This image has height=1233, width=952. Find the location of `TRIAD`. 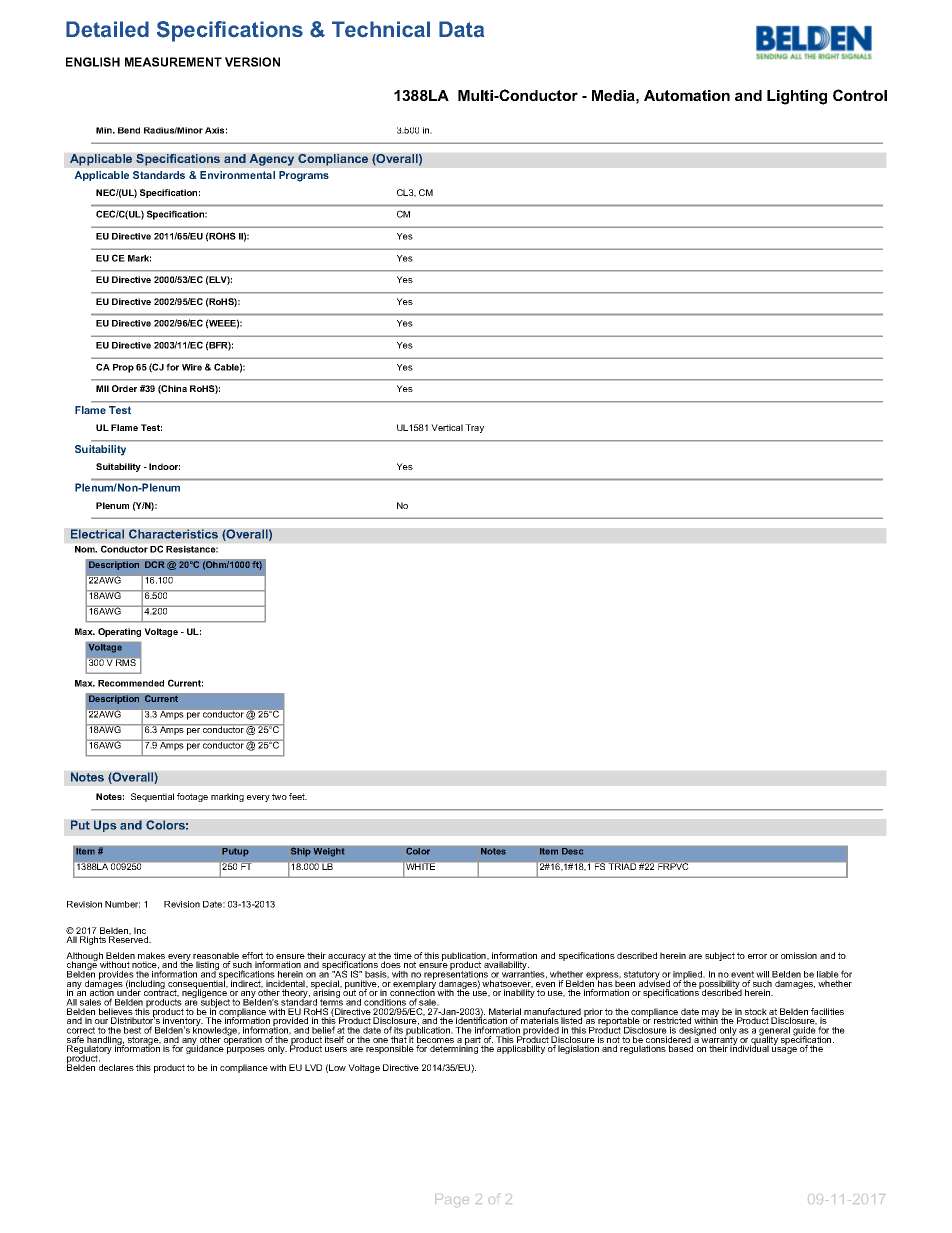

TRIAD is located at coordinates (622, 865).
